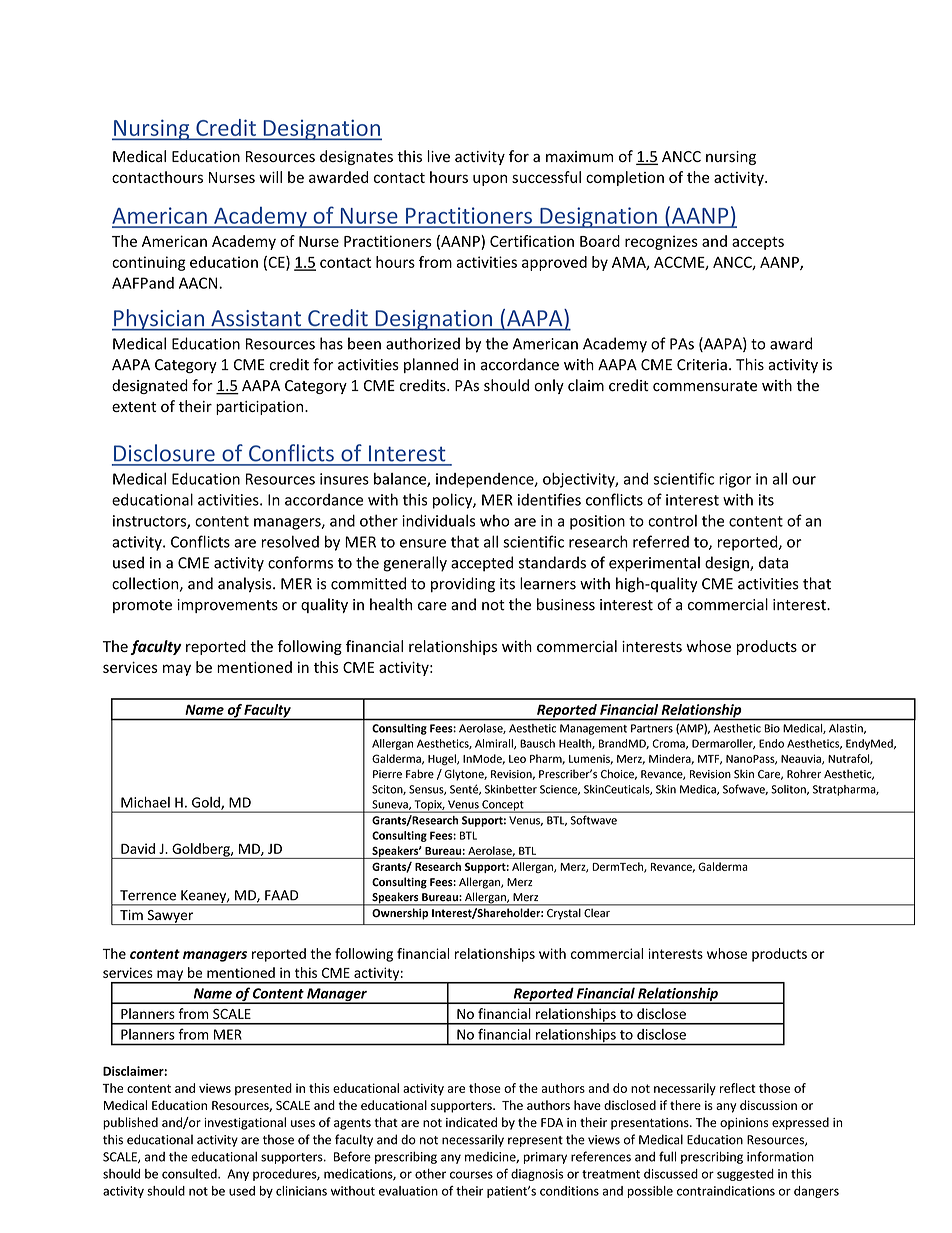  Describe the element at coordinates (190, 1174) in the screenshot. I see `consulted` at that location.
